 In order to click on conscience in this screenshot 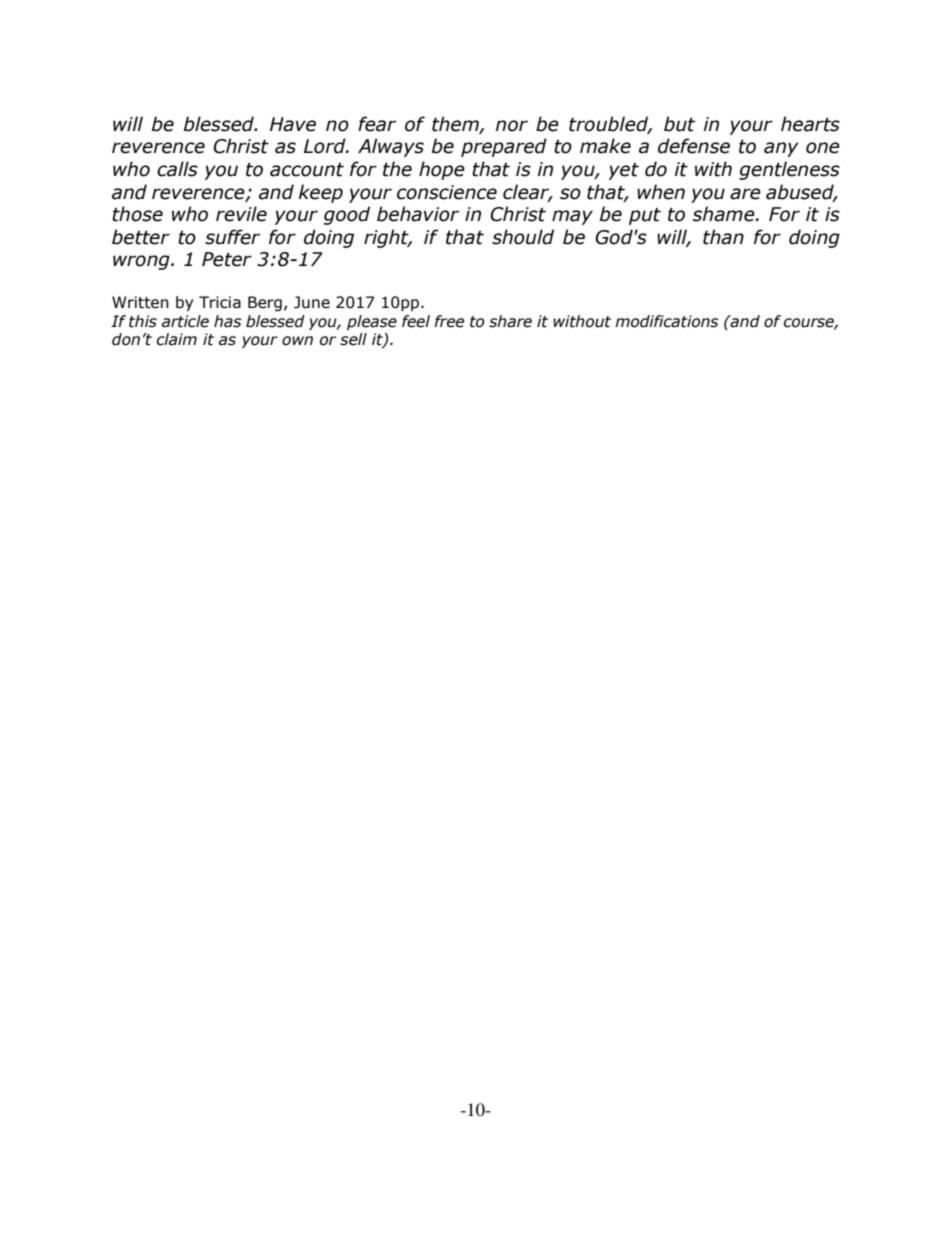, I will do `click(447, 192)`.
